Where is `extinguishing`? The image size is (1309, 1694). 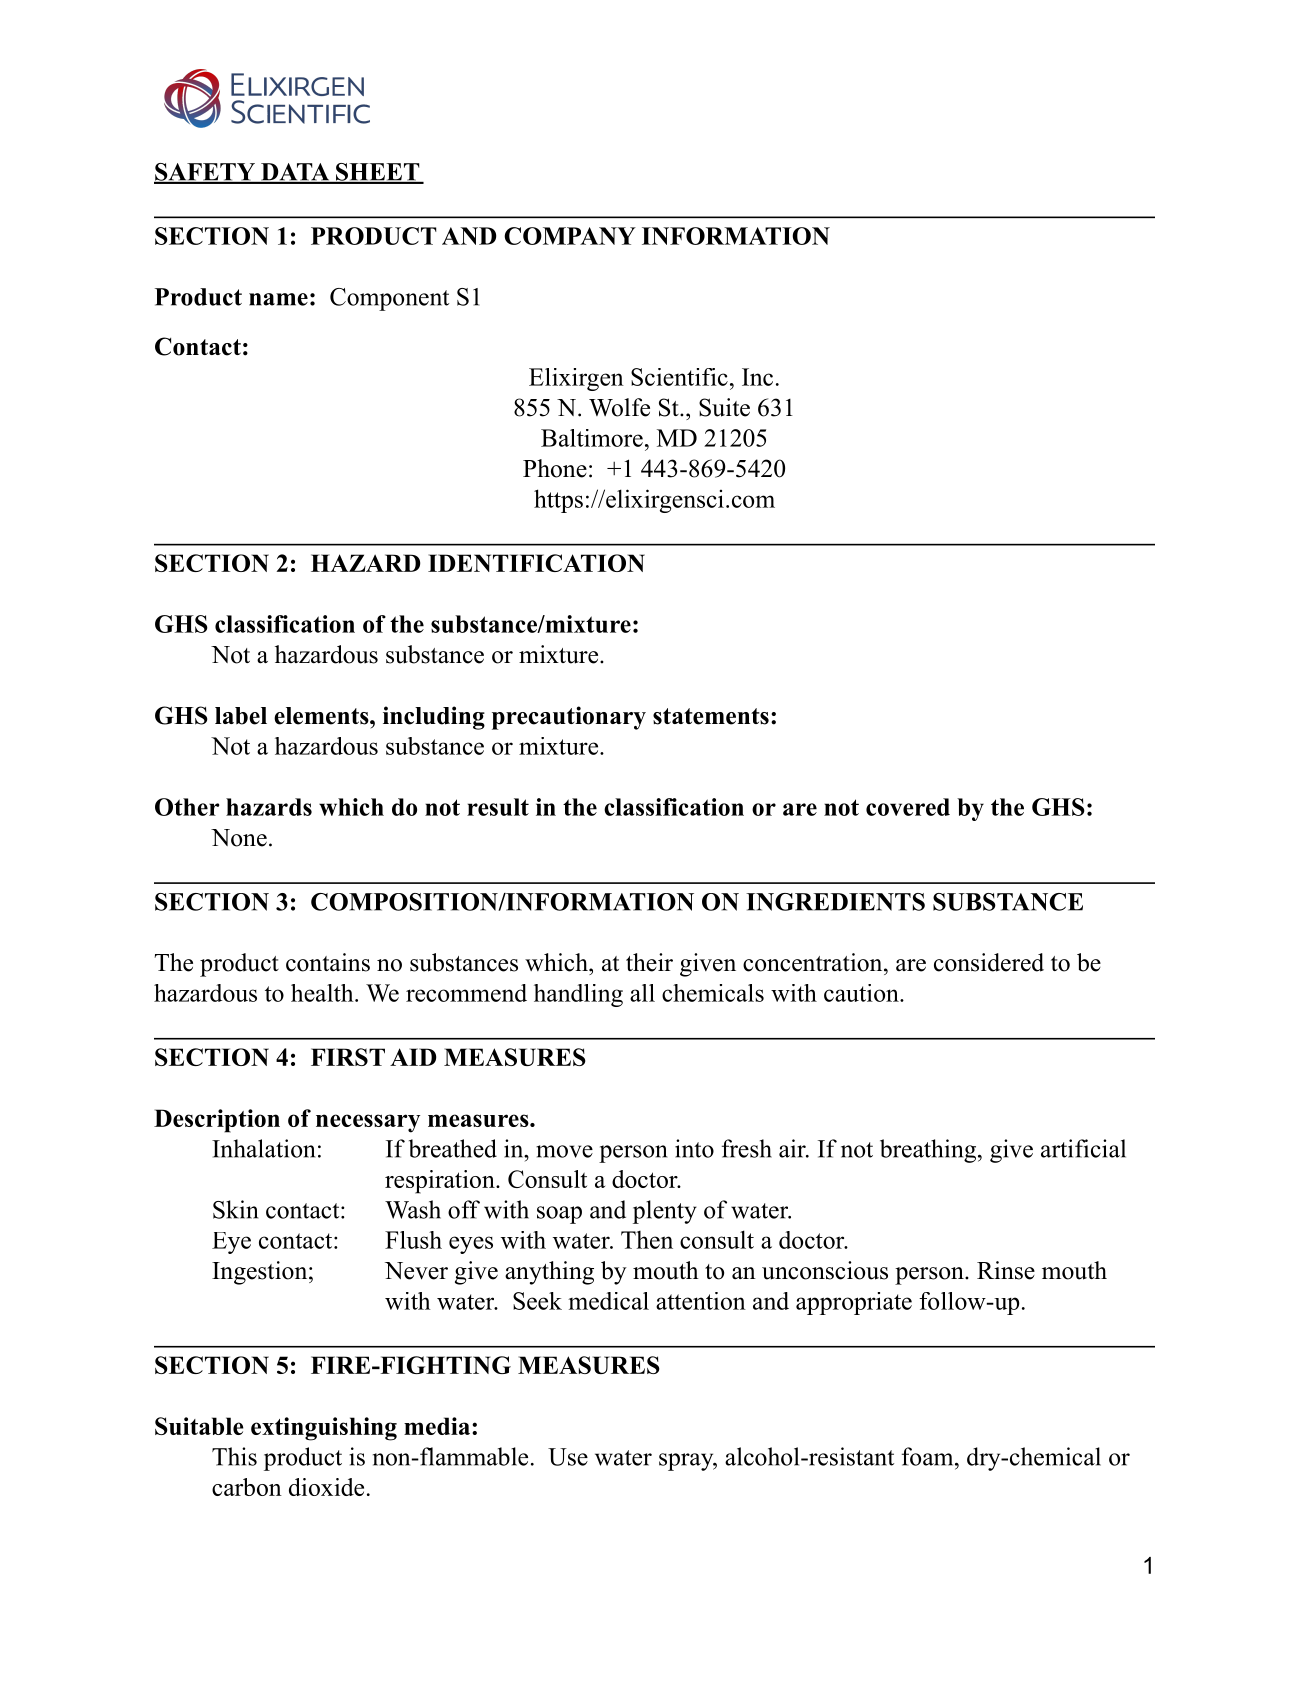 extinguishing is located at coordinates (324, 1429).
